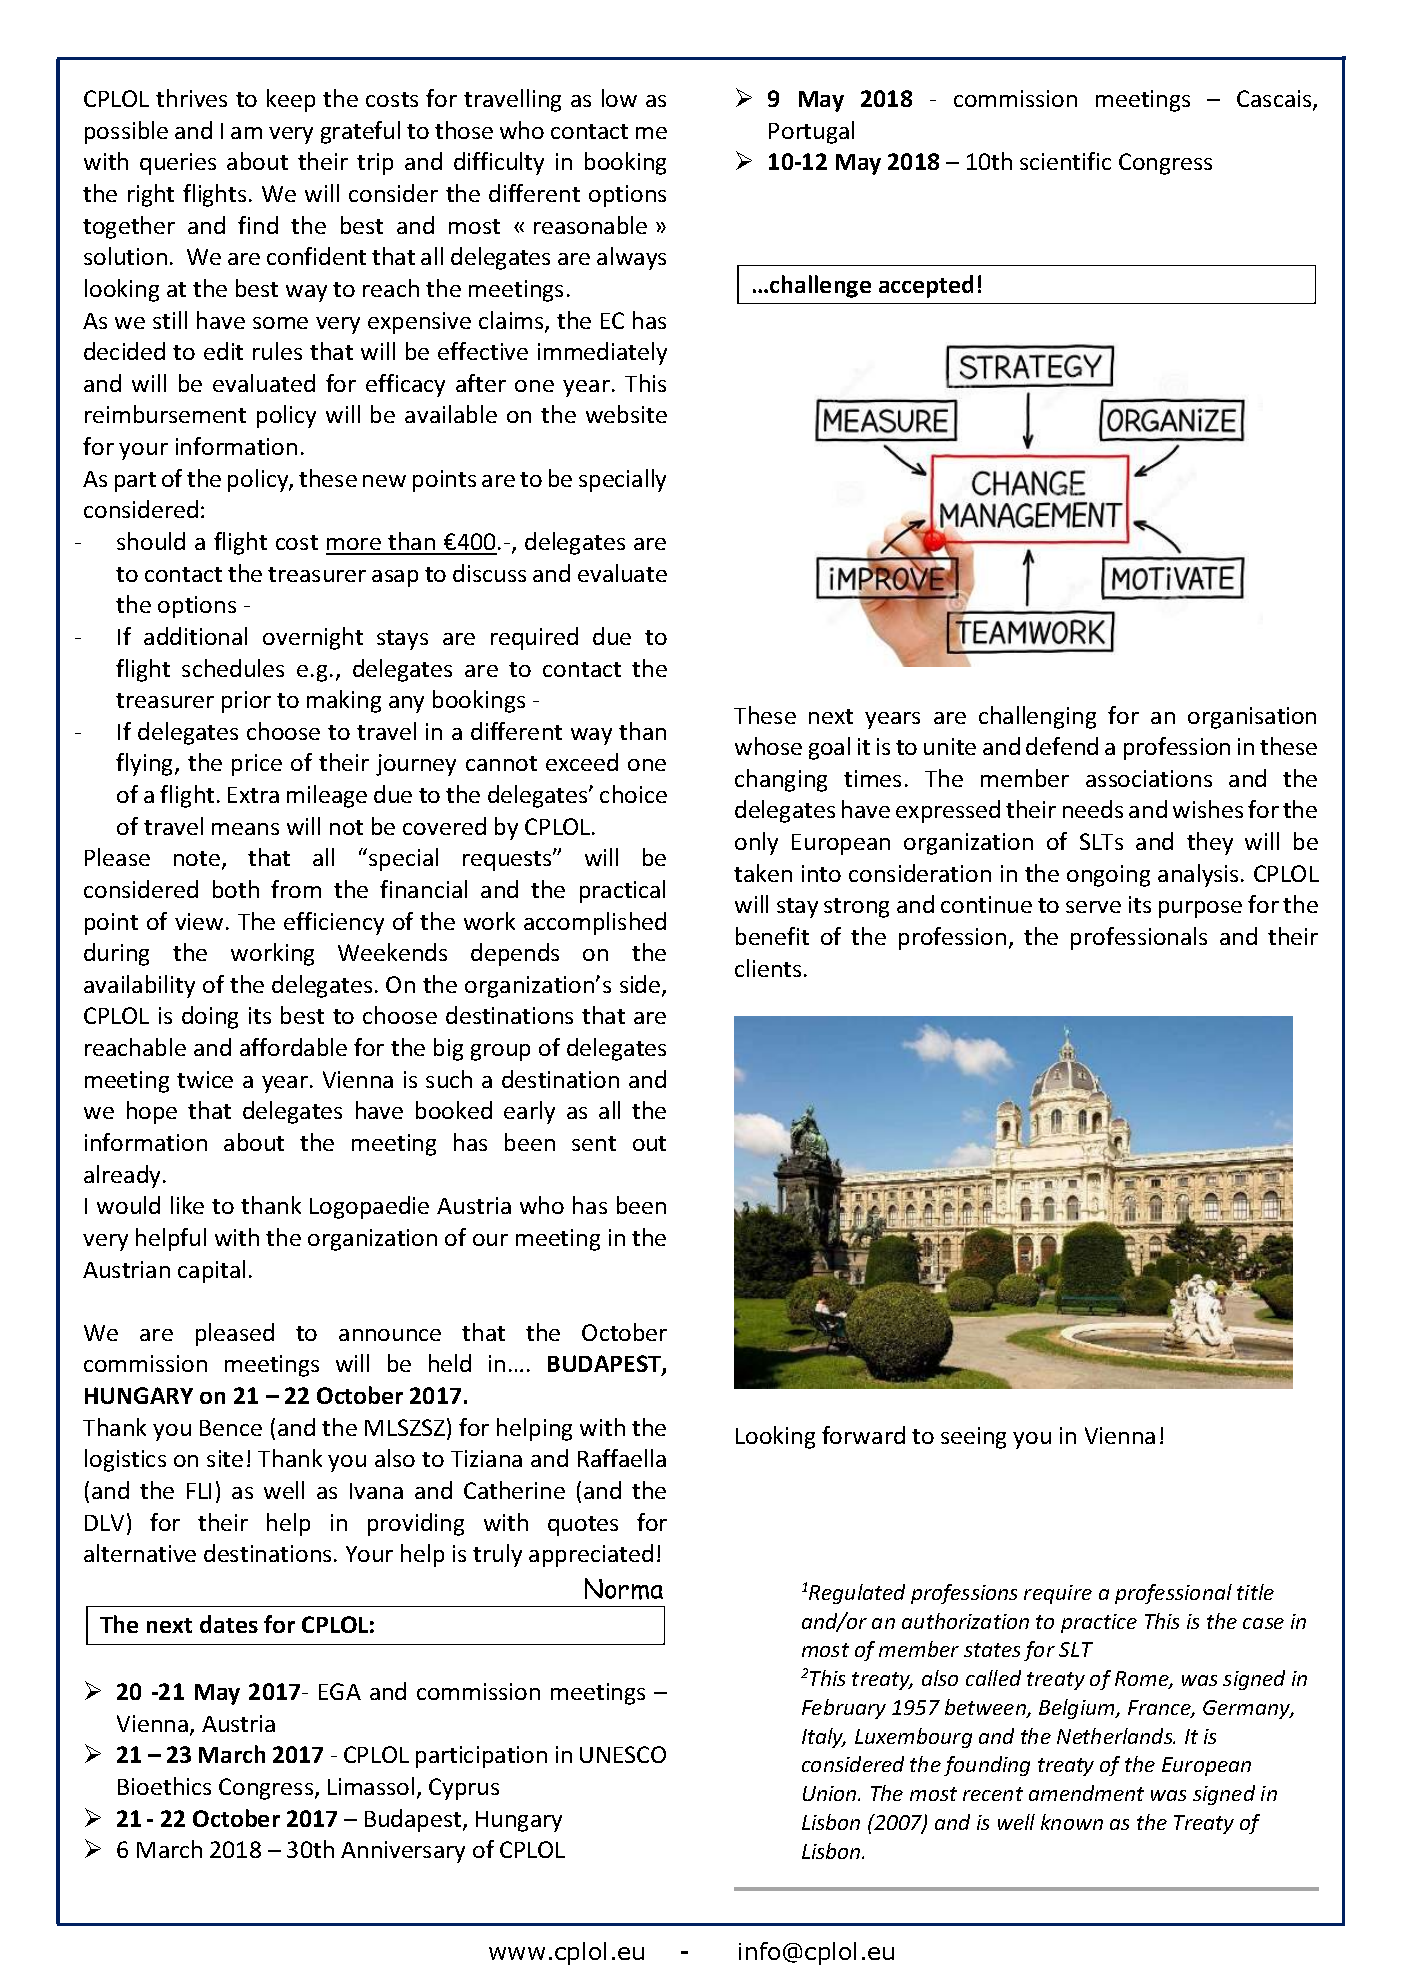 The width and height of the screenshot is (1402, 1983). I want to click on scientific, so click(1065, 161).
